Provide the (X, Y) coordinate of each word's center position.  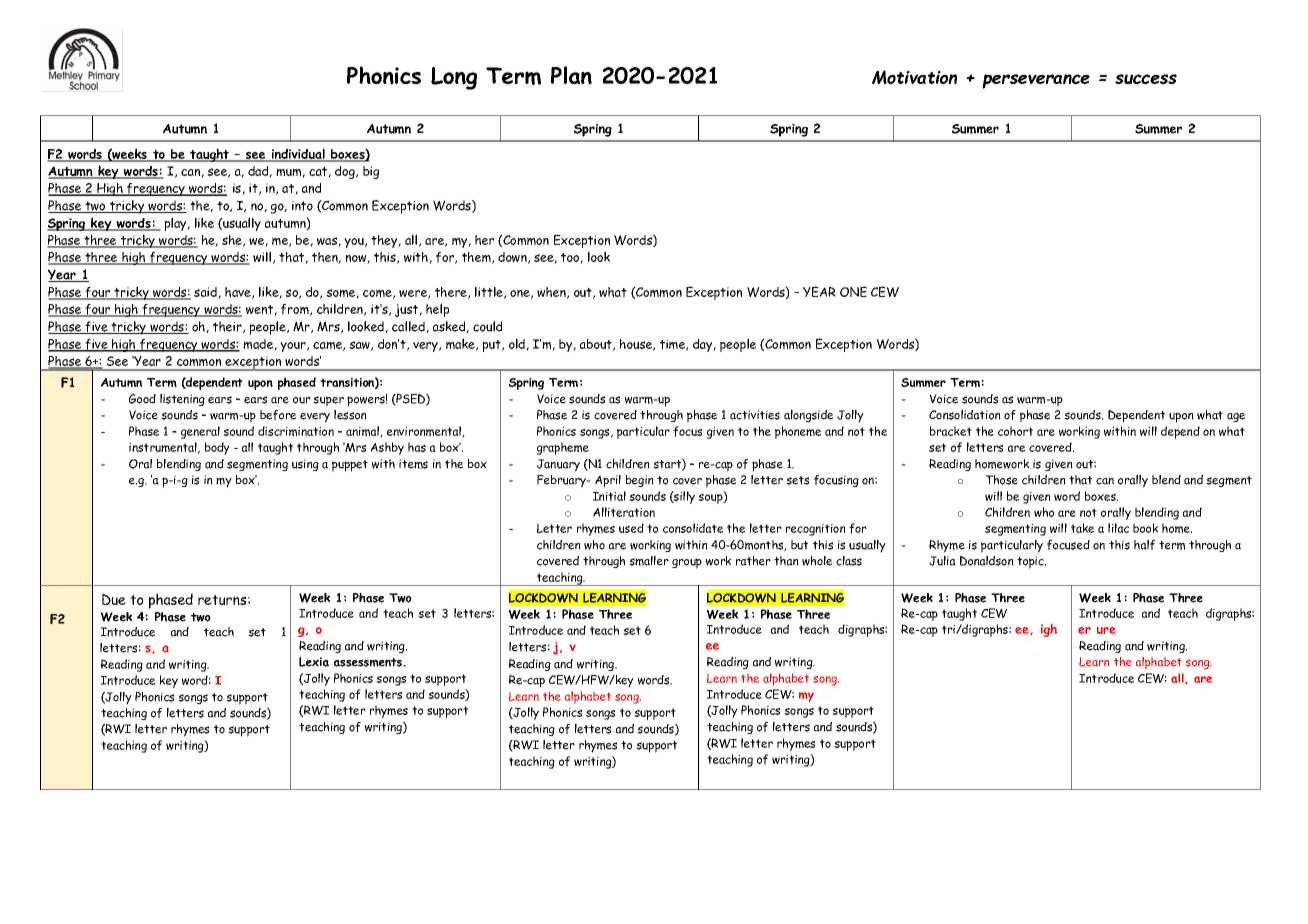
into (302, 206)
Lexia (314, 662)
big (371, 172)
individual (298, 155)
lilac (1118, 528)
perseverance (1036, 81)
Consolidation (965, 415)
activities (755, 415)
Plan (571, 75)
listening (182, 400)
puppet (350, 466)
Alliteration (624, 512)
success (1146, 79)
